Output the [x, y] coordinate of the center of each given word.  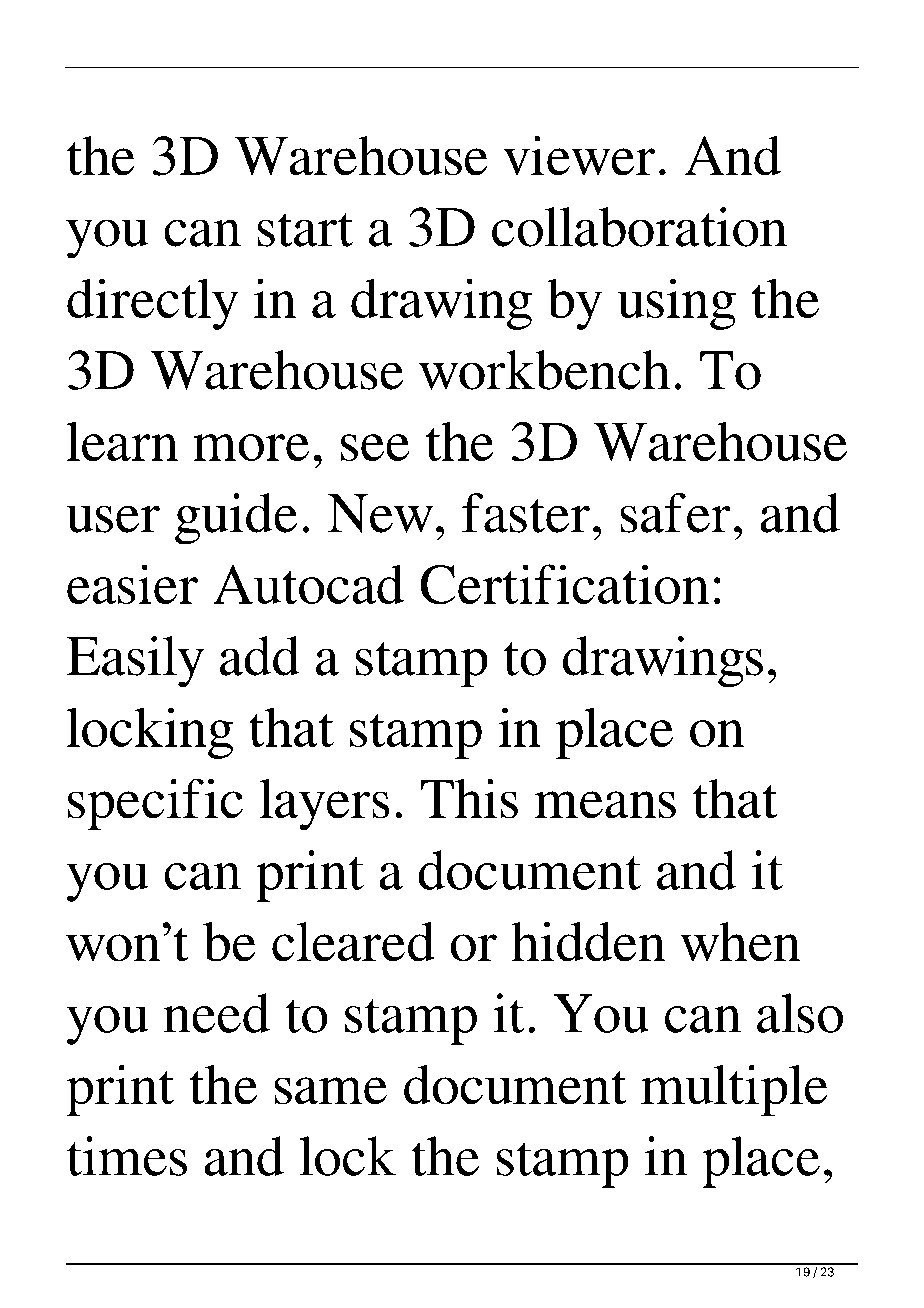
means [605, 805]
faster [526, 513]
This [469, 798]
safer [675, 513]
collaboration [639, 227]
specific [155, 804]
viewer [579, 155]
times [127, 1156]
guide [236, 519]
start [305, 230]
